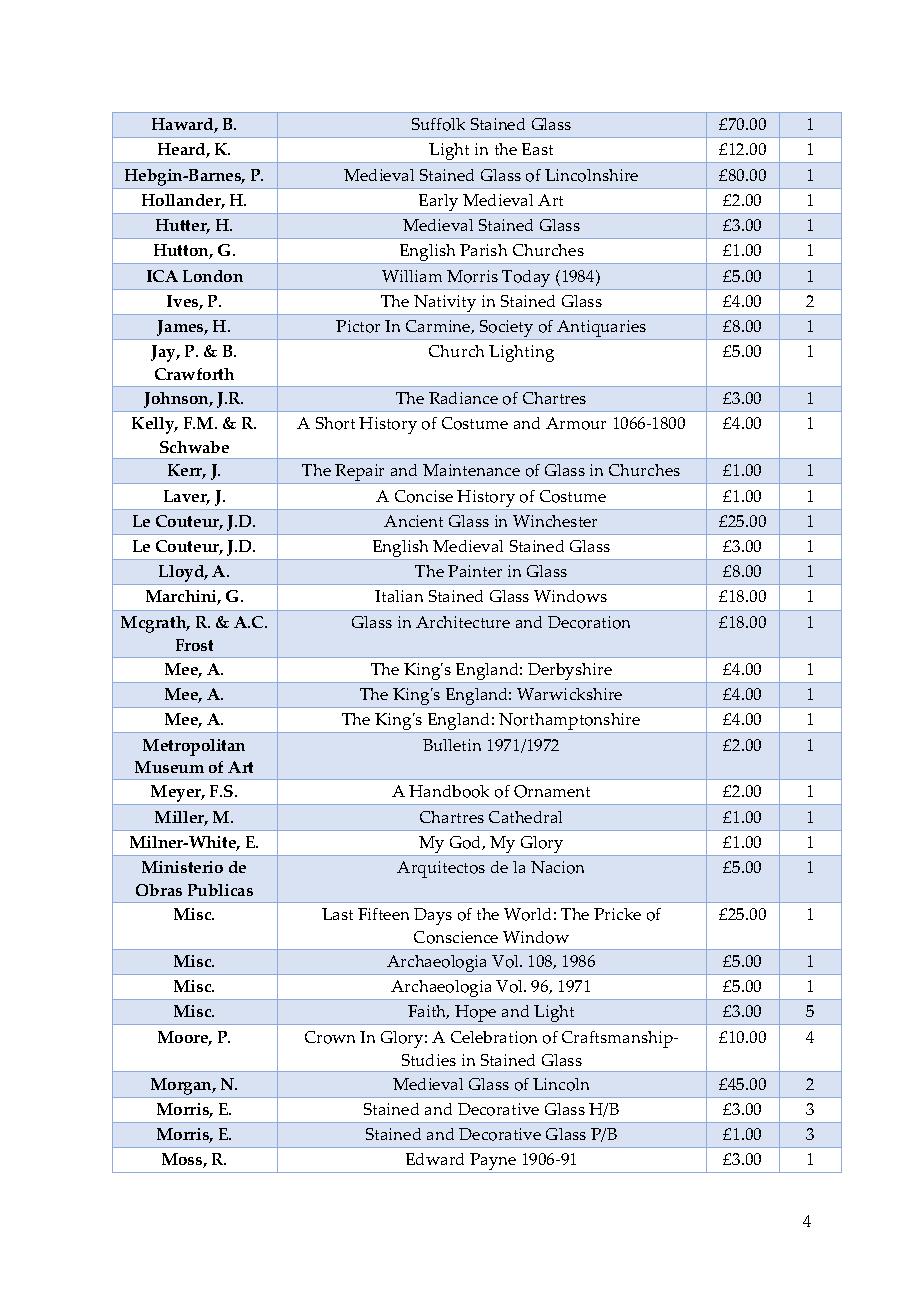 The height and width of the screenshot is (1308, 924). What do you see at coordinates (438, 124) in the screenshot?
I see `Suffolk` at bounding box center [438, 124].
